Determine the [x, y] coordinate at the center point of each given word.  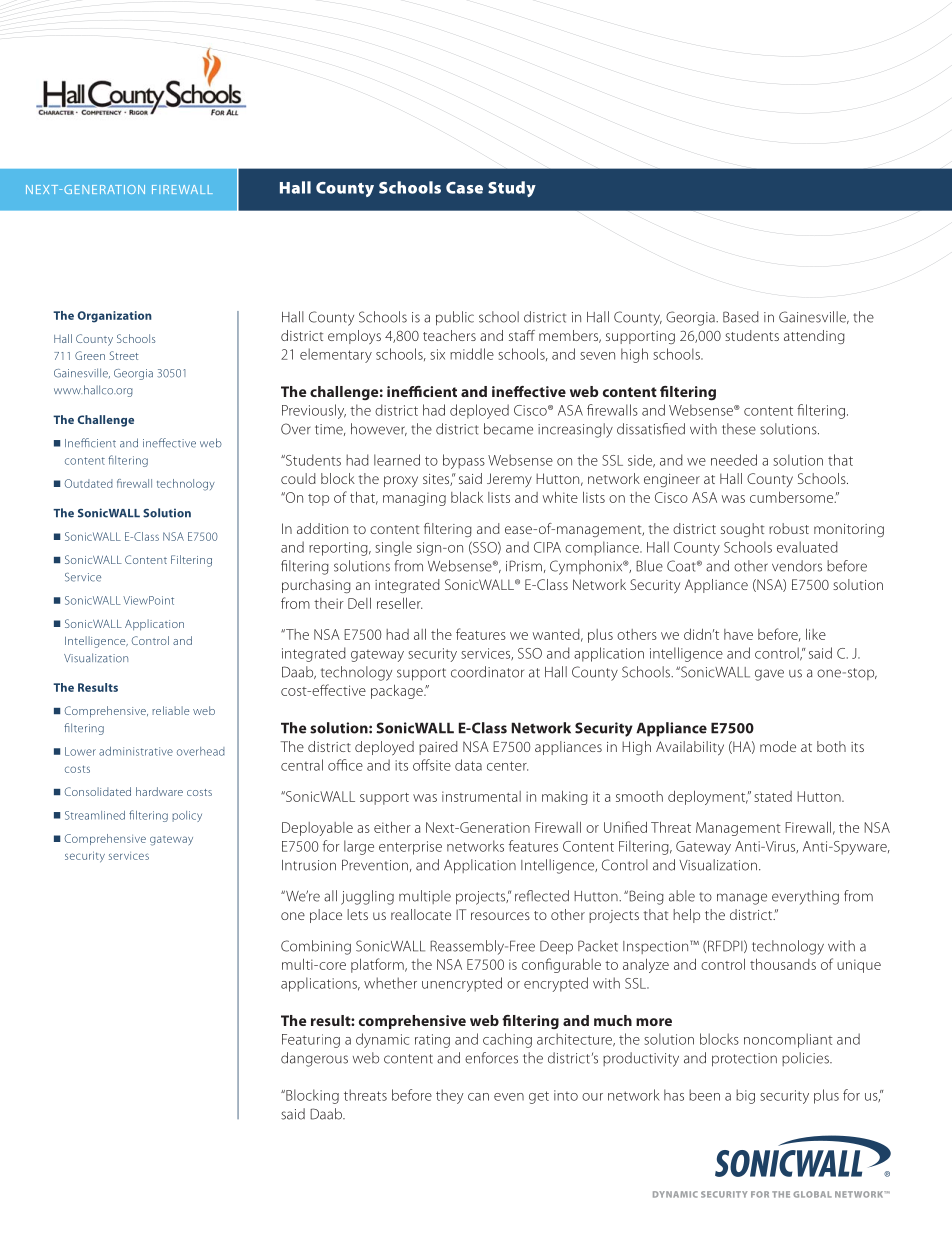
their [329, 603]
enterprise [410, 848]
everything [805, 897]
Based [741, 317]
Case [464, 188]
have [738, 634]
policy [187, 816]
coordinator [487, 672]
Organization [114, 317]
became [508, 429]
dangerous [314, 1059]
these [739, 429]
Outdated [88, 483]
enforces [491, 1058]
